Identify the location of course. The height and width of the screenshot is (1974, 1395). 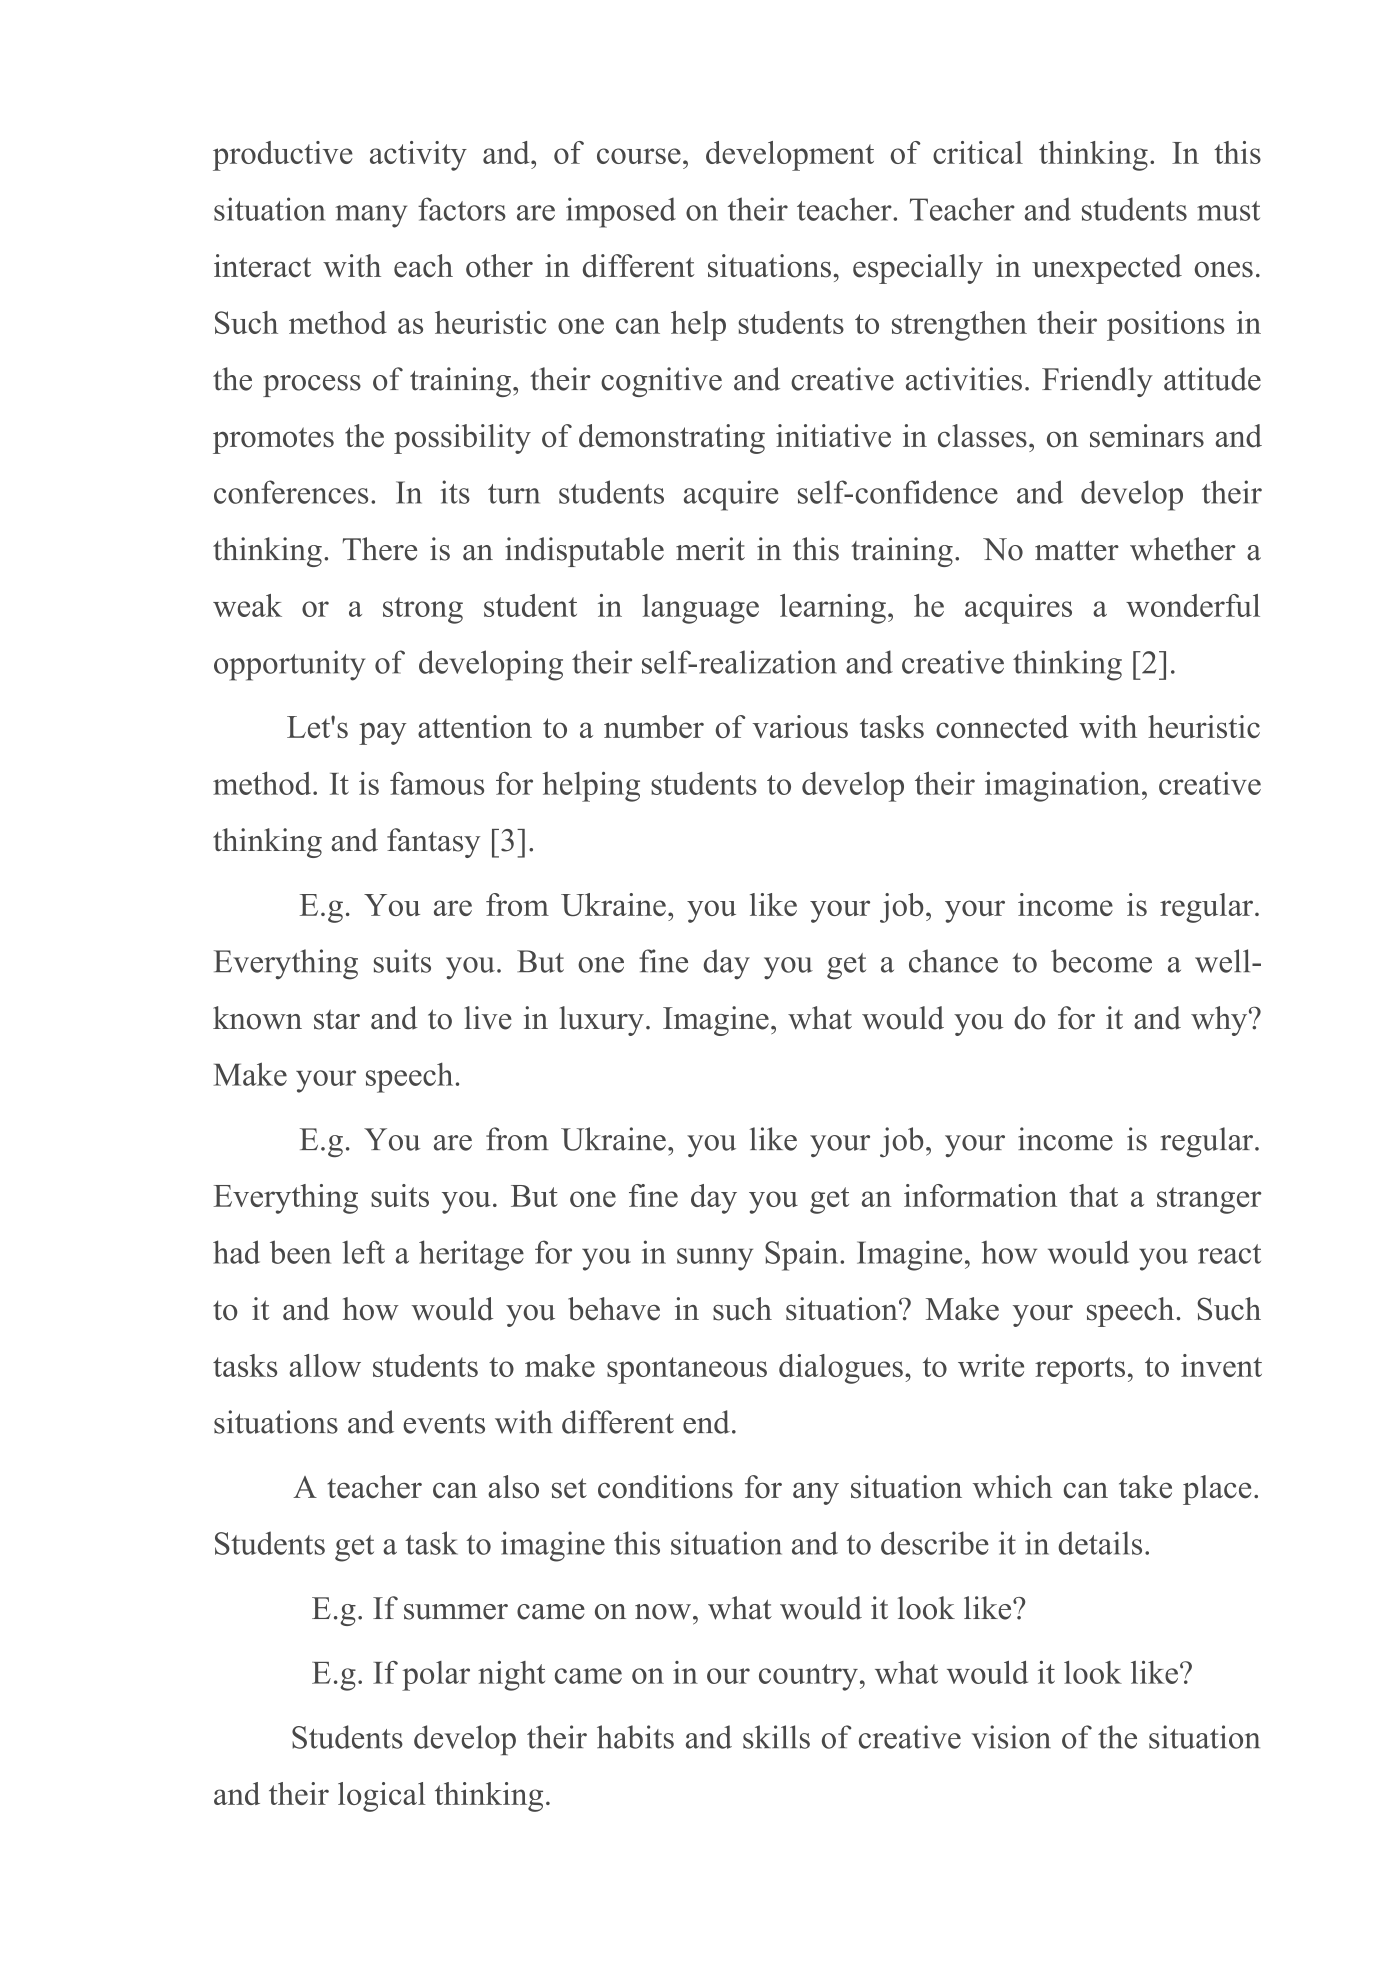
(639, 156).
